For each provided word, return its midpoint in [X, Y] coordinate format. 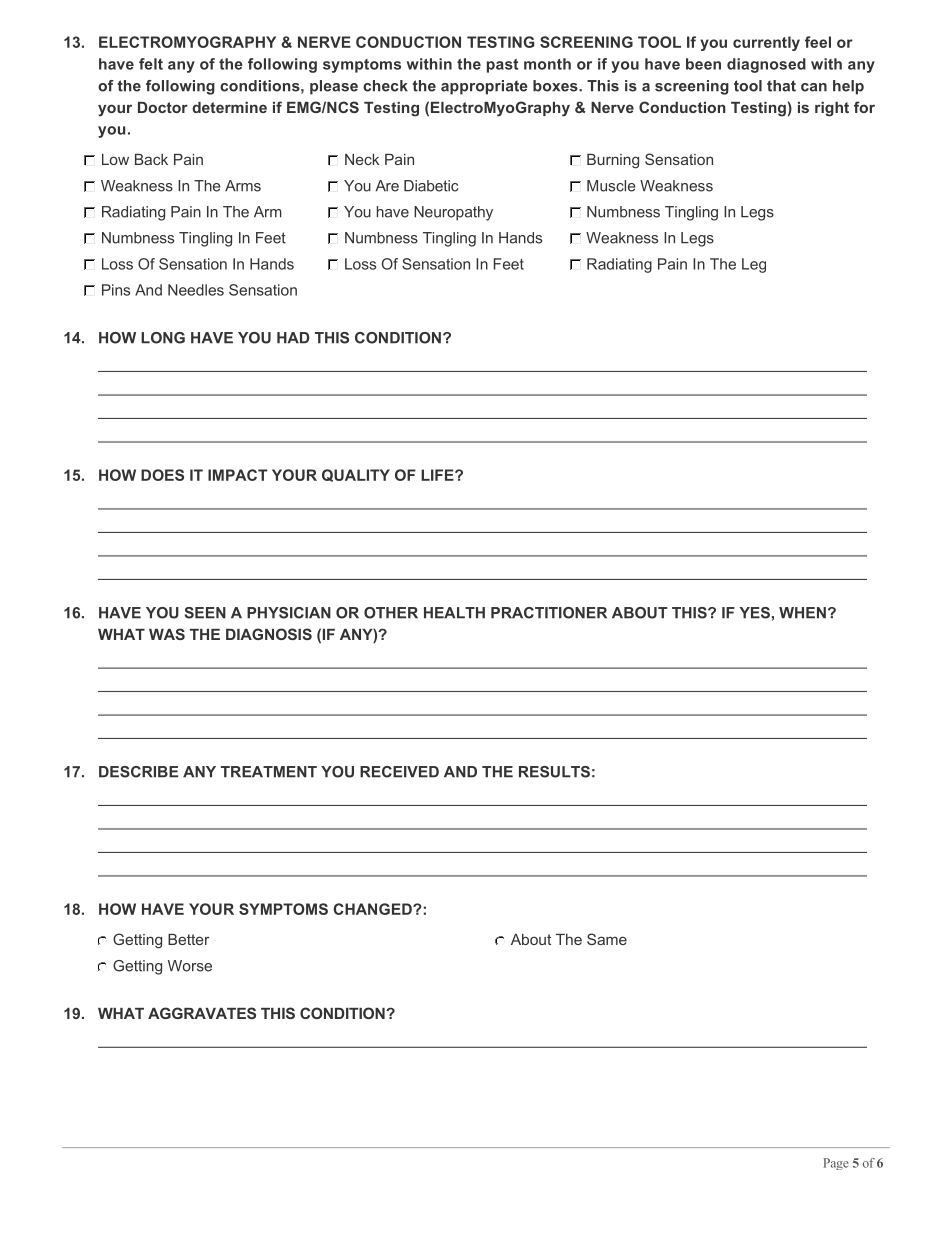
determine [229, 107]
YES [755, 613]
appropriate [484, 87]
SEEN [205, 613]
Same [607, 939]
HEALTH [454, 613]
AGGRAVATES [202, 1013]
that [781, 86]
